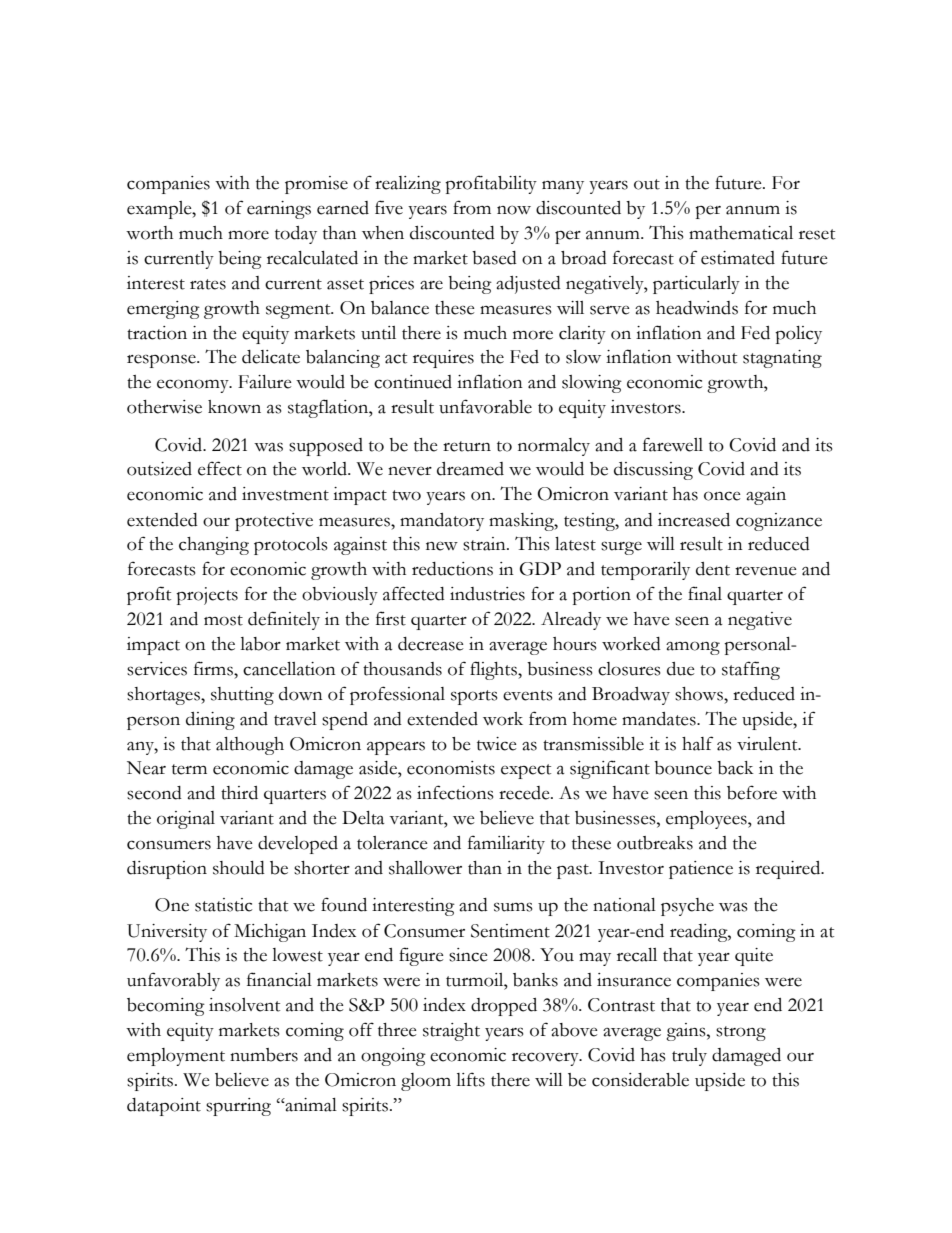 The height and width of the screenshot is (1233, 952). What do you see at coordinates (494, 670) in the screenshot?
I see `flights` at bounding box center [494, 670].
